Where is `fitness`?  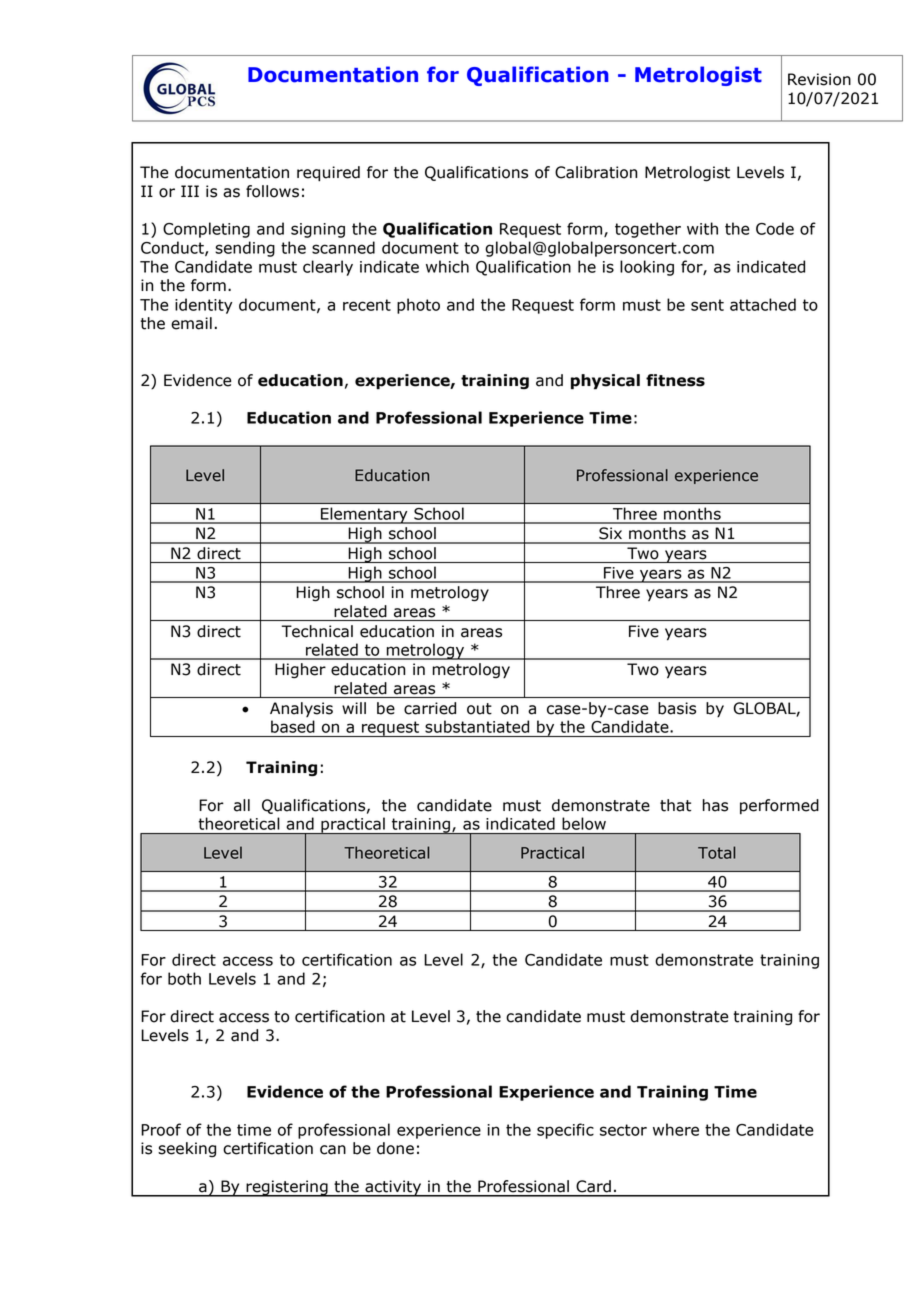
fitness is located at coordinates (675, 380).
